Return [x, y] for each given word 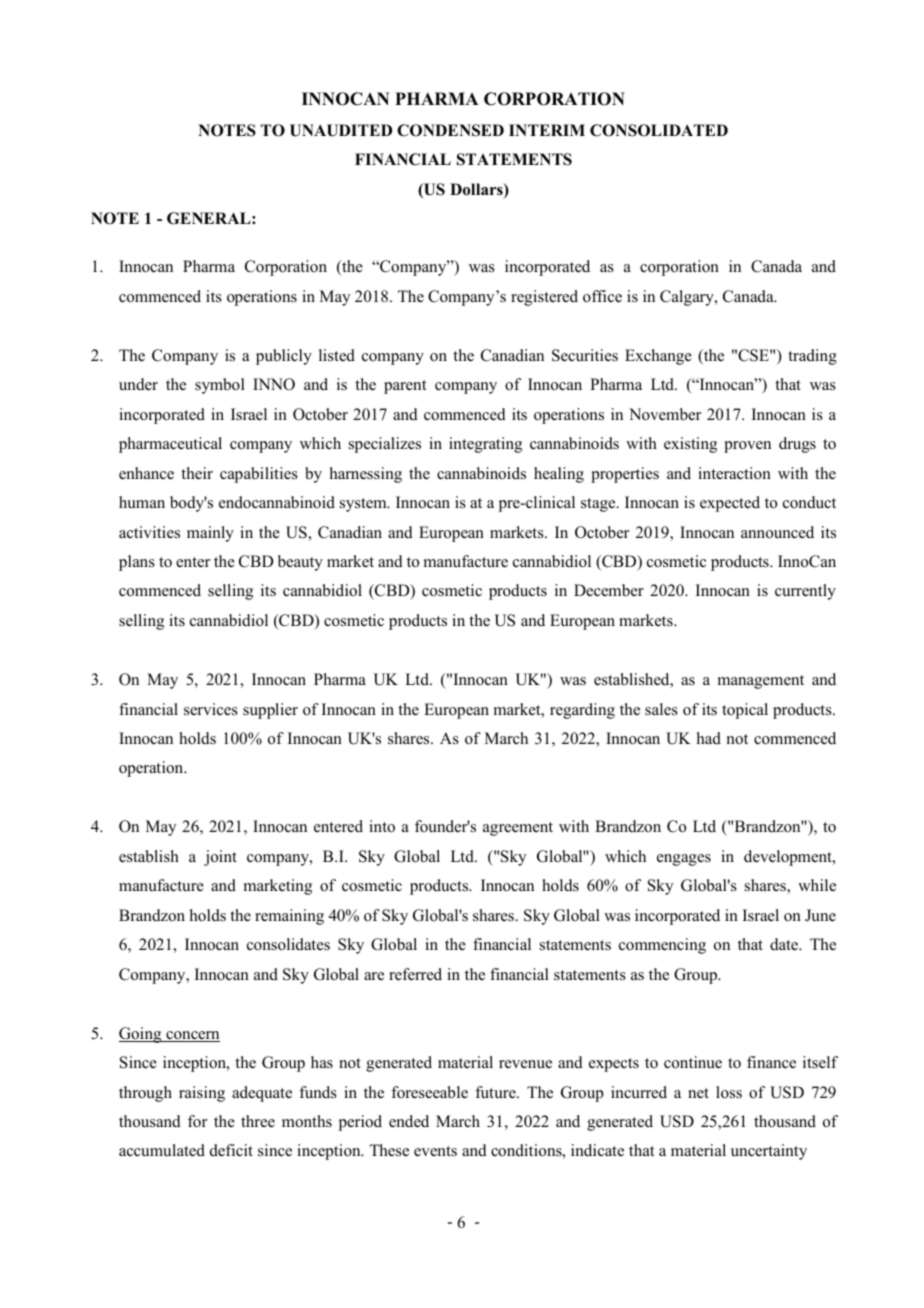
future [496, 1092]
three [258, 1121]
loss [729, 1092]
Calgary [688, 298]
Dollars [477, 190]
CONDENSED [450, 130]
